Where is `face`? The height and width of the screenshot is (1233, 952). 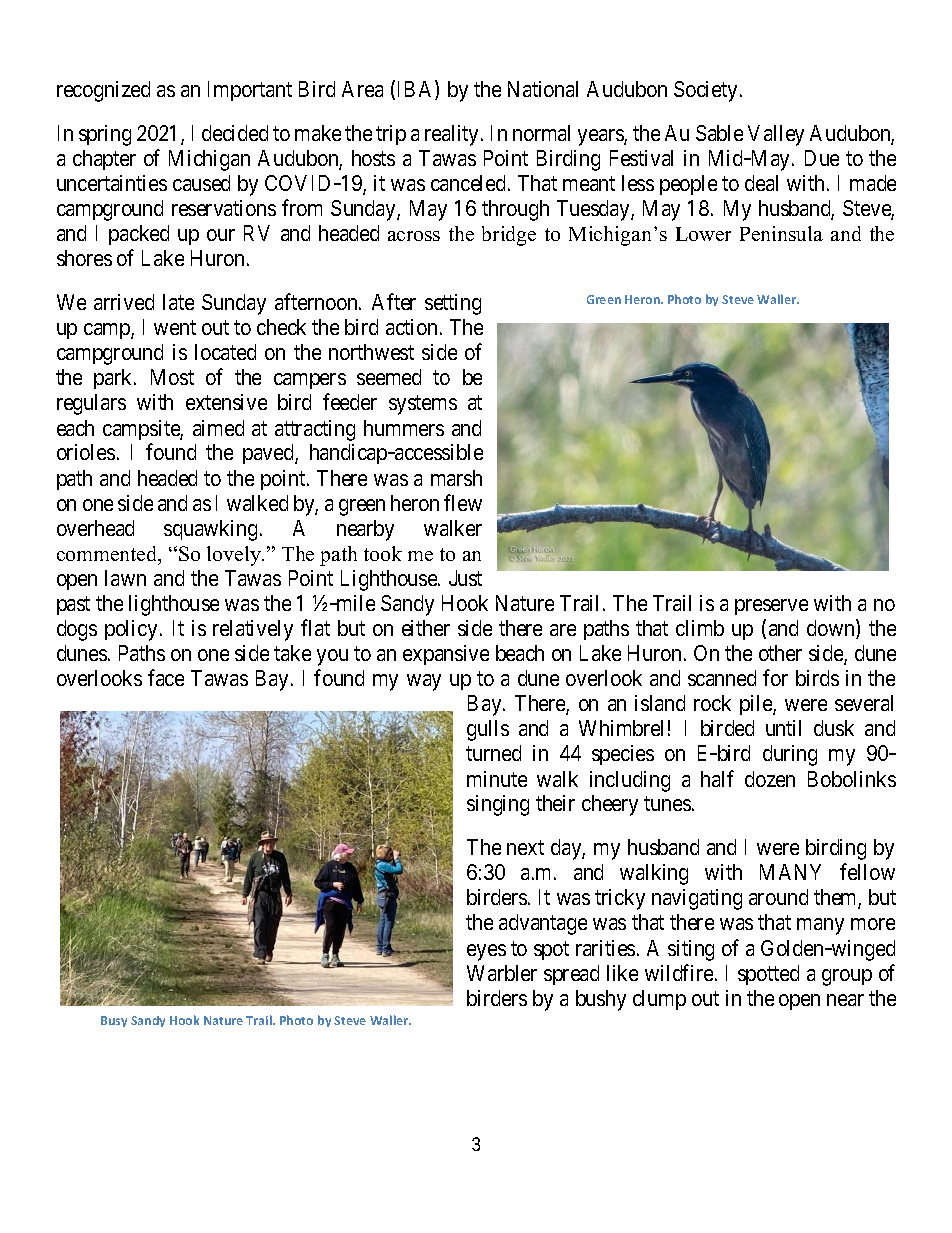
face is located at coordinates (166, 677).
